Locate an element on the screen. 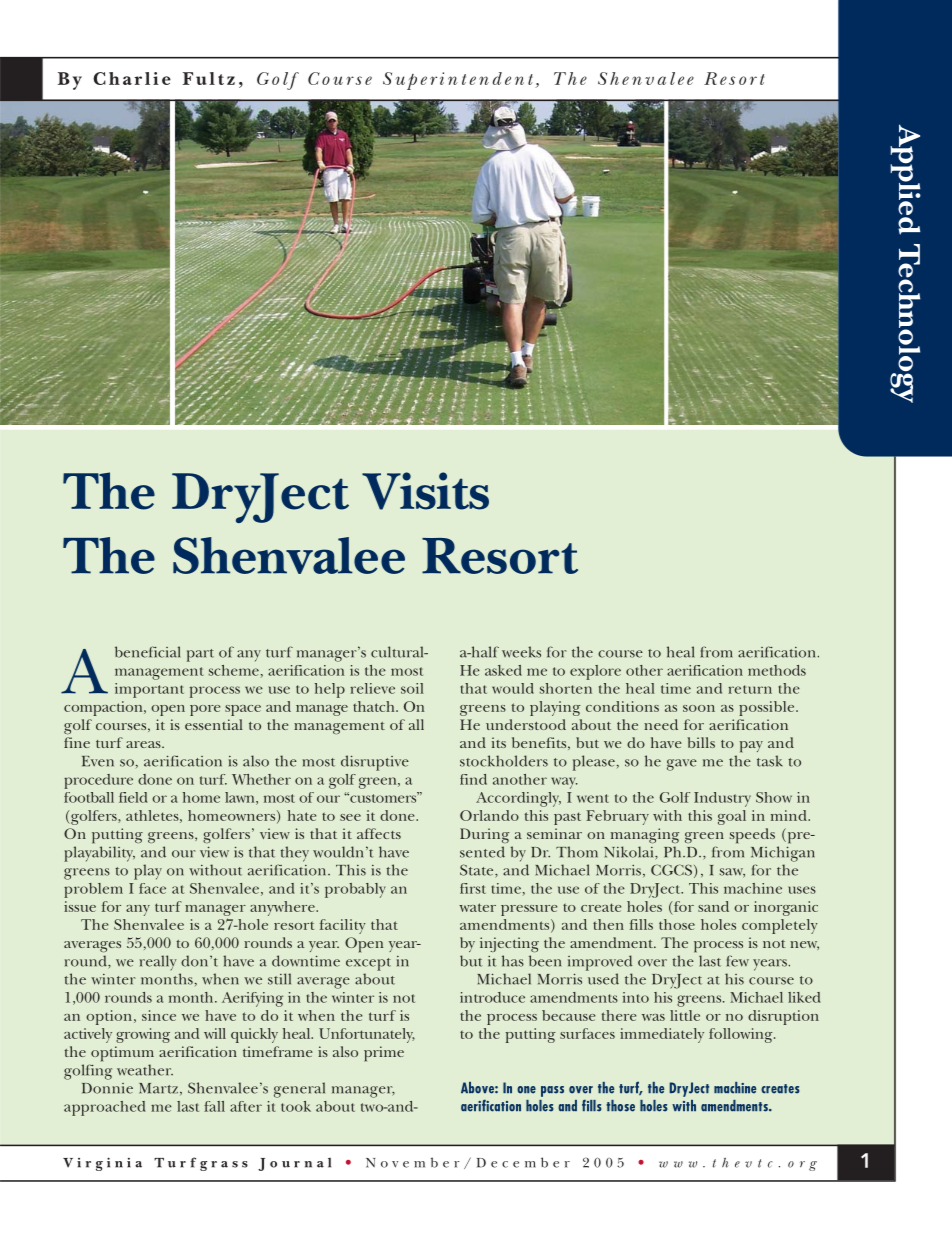 The width and height of the screenshot is (952, 1237). beneficial is located at coordinates (148, 652).
